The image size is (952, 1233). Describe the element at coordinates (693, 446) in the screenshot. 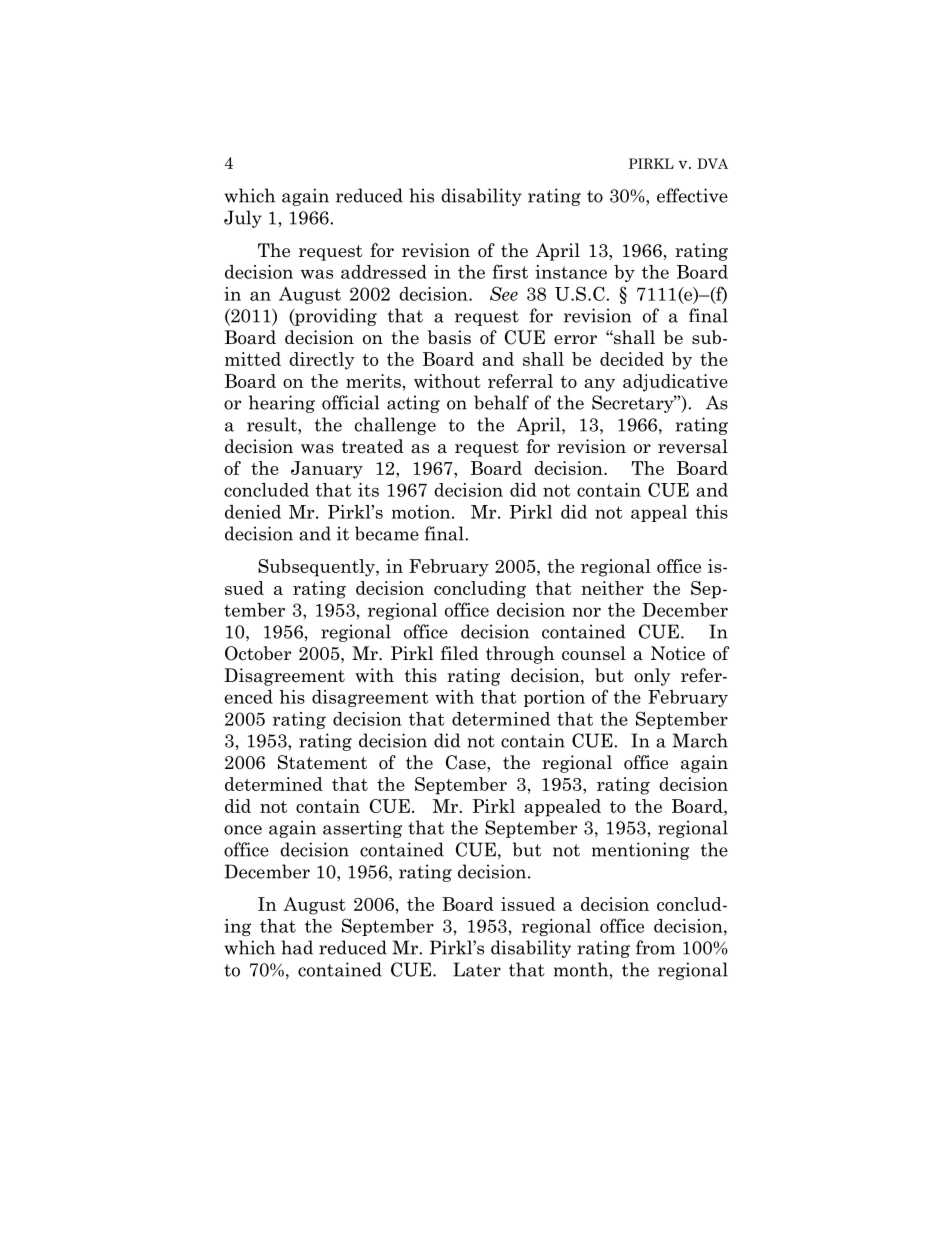

I see `reversal` at that location.
